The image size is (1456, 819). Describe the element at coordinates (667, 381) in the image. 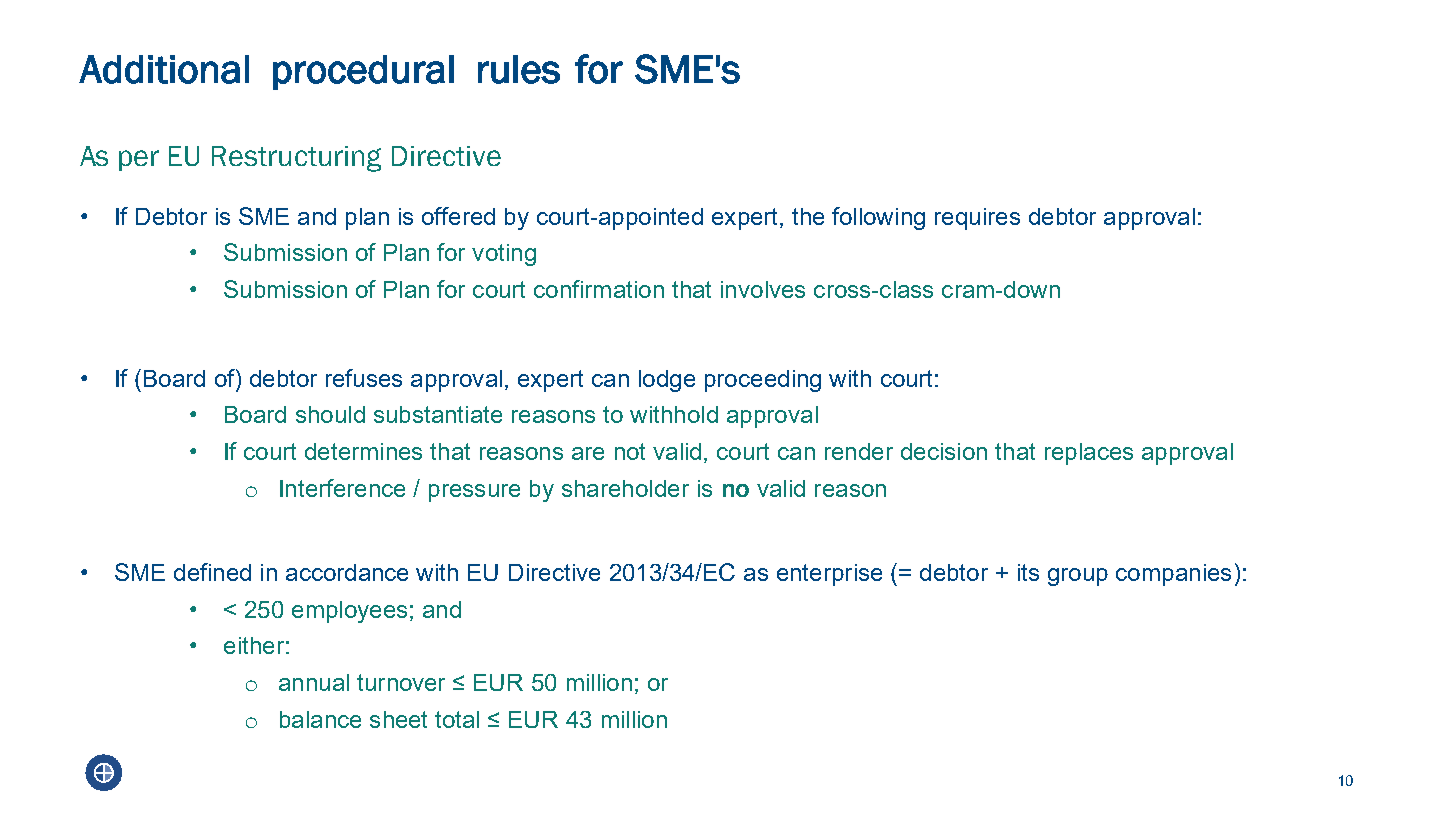

I see `lodge` at that location.
